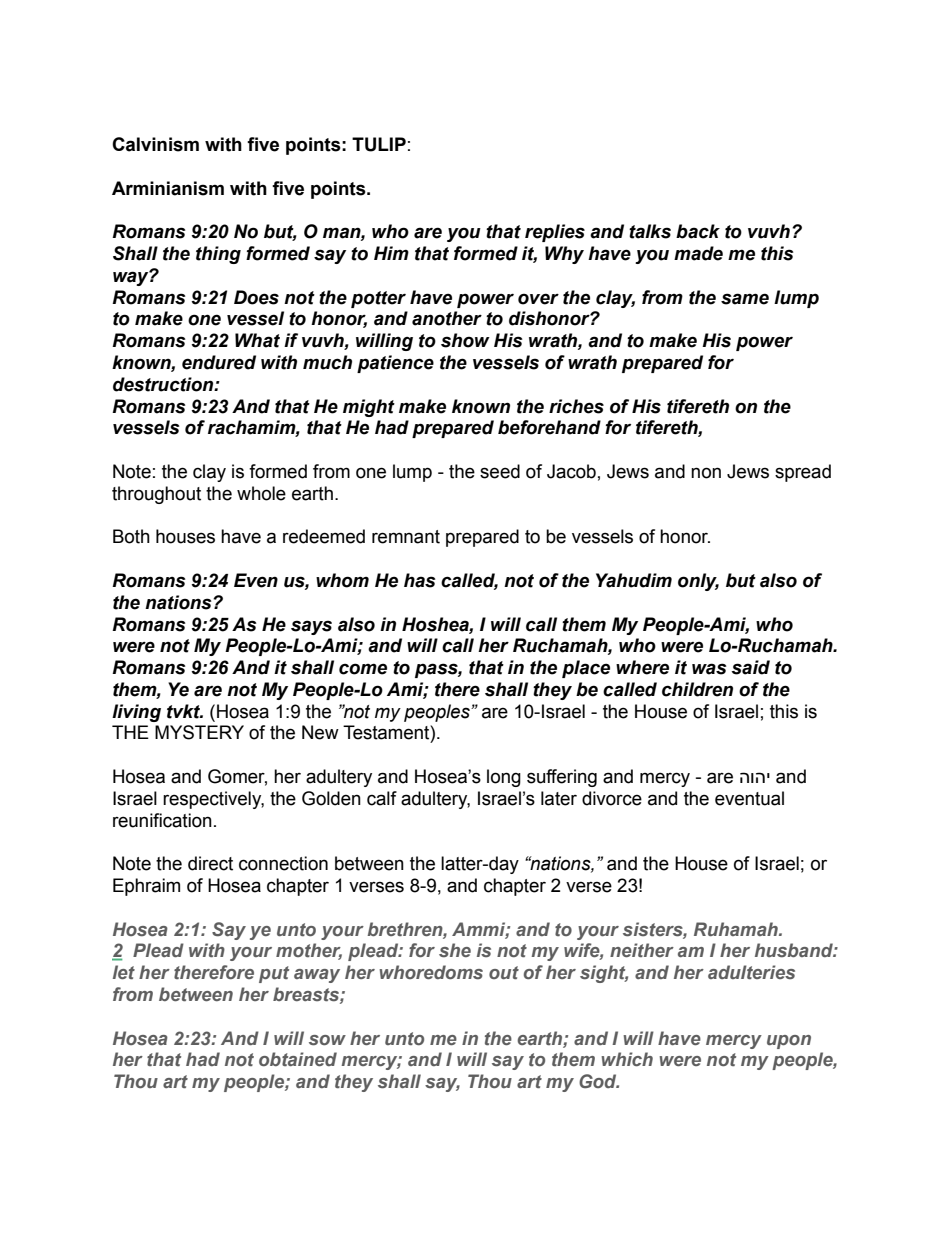  What do you see at coordinates (555, 233) in the screenshot?
I see `replies` at bounding box center [555, 233].
